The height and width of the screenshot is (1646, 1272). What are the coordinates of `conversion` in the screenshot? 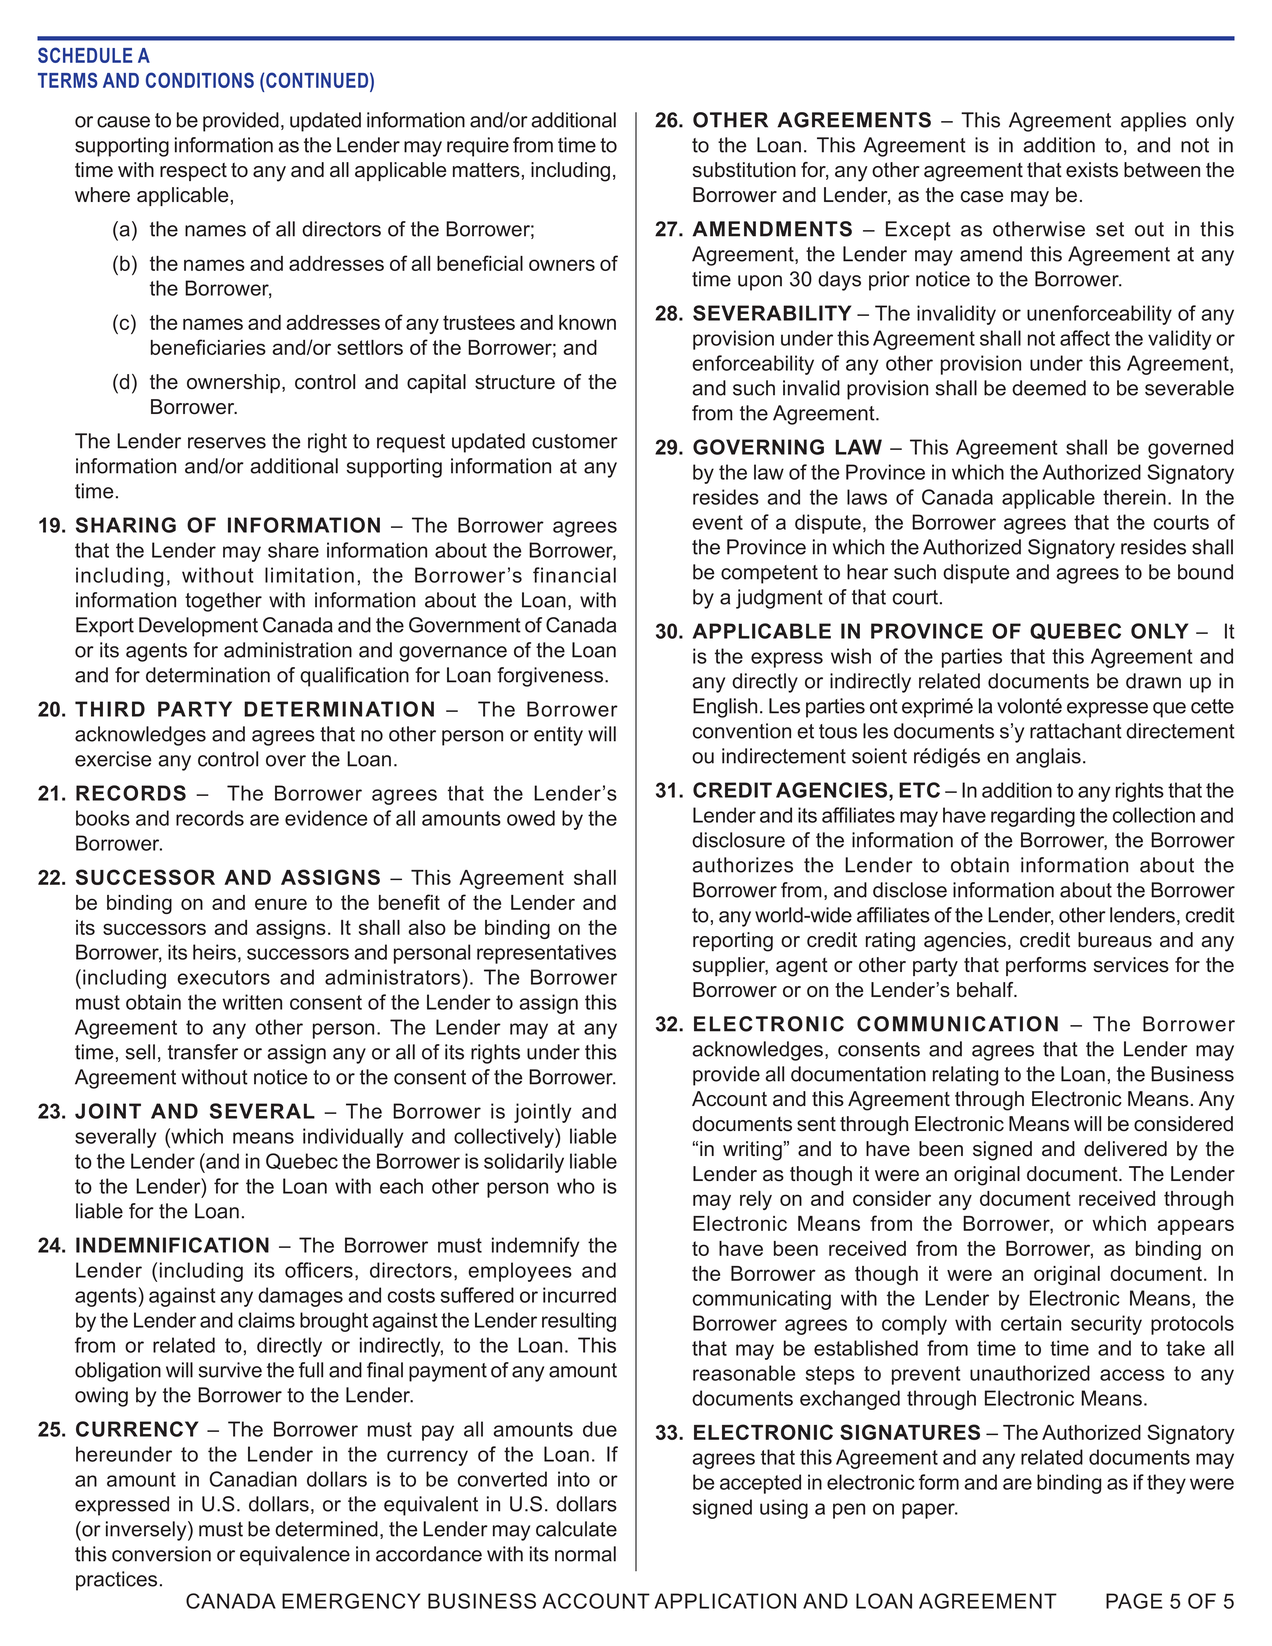 It's located at (161, 1554).
